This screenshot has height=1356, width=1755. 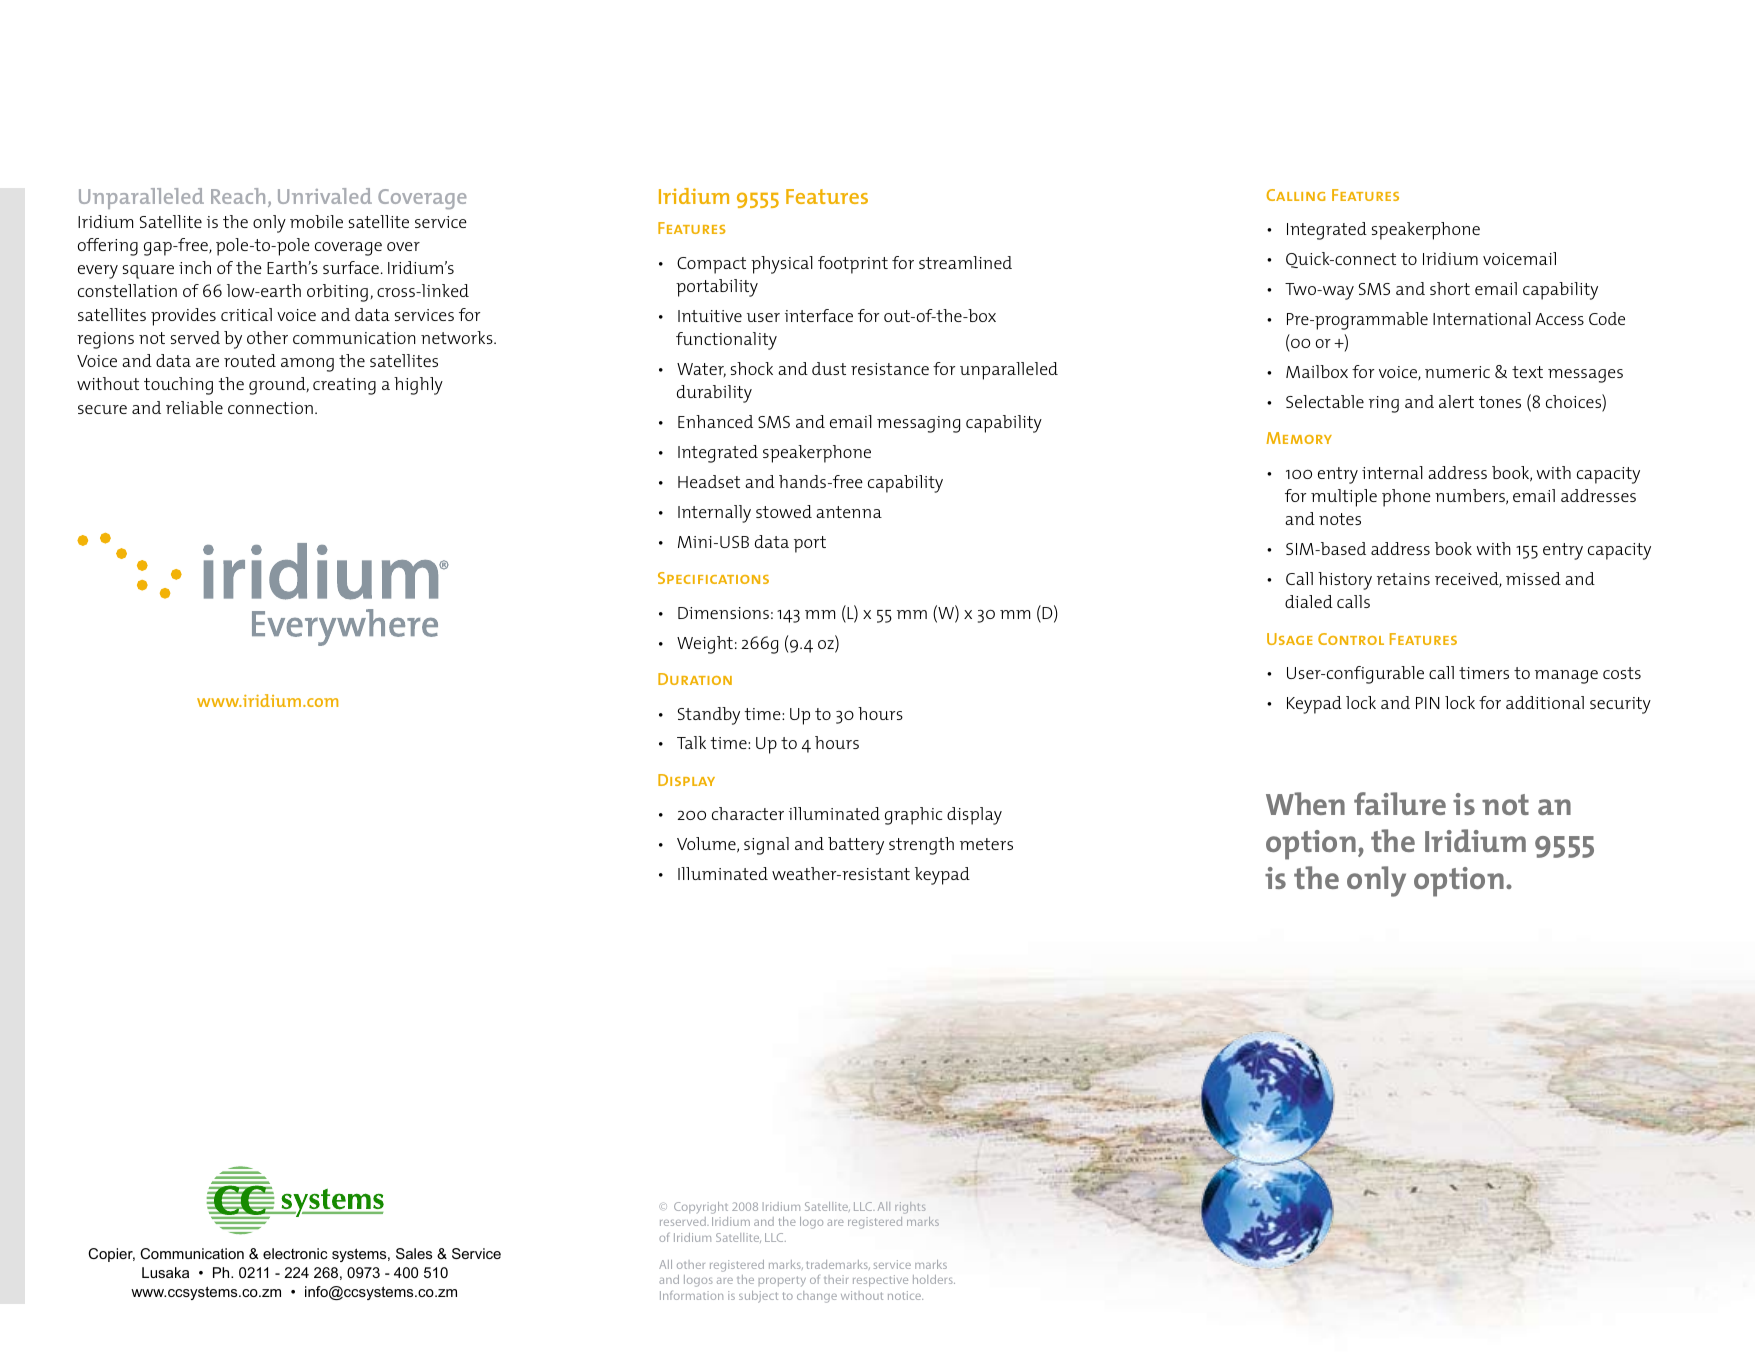 I want to click on short, so click(x=1450, y=288).
